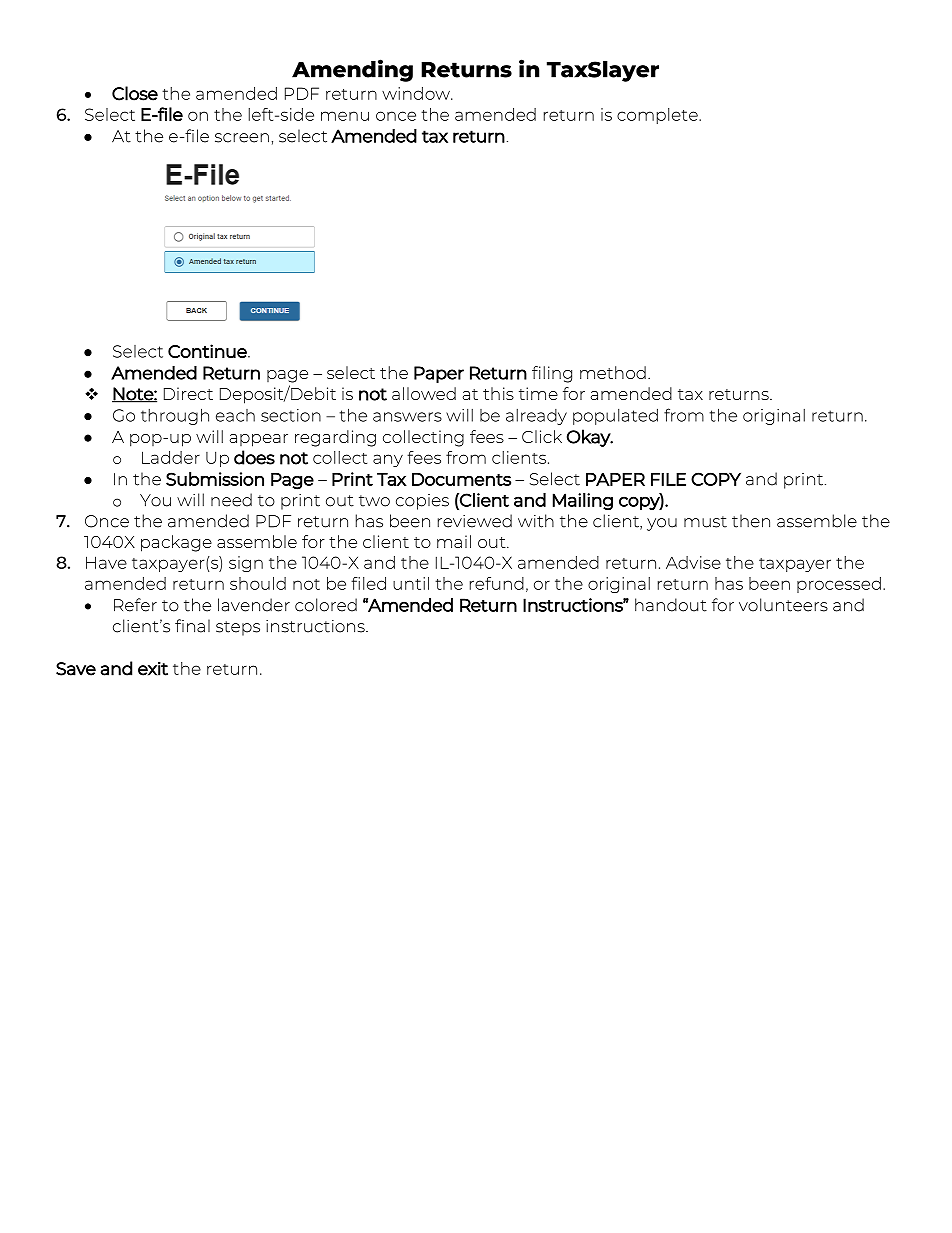  Describe the element at coordinates (208, 351) in the image. I see `Continue` at that location.
